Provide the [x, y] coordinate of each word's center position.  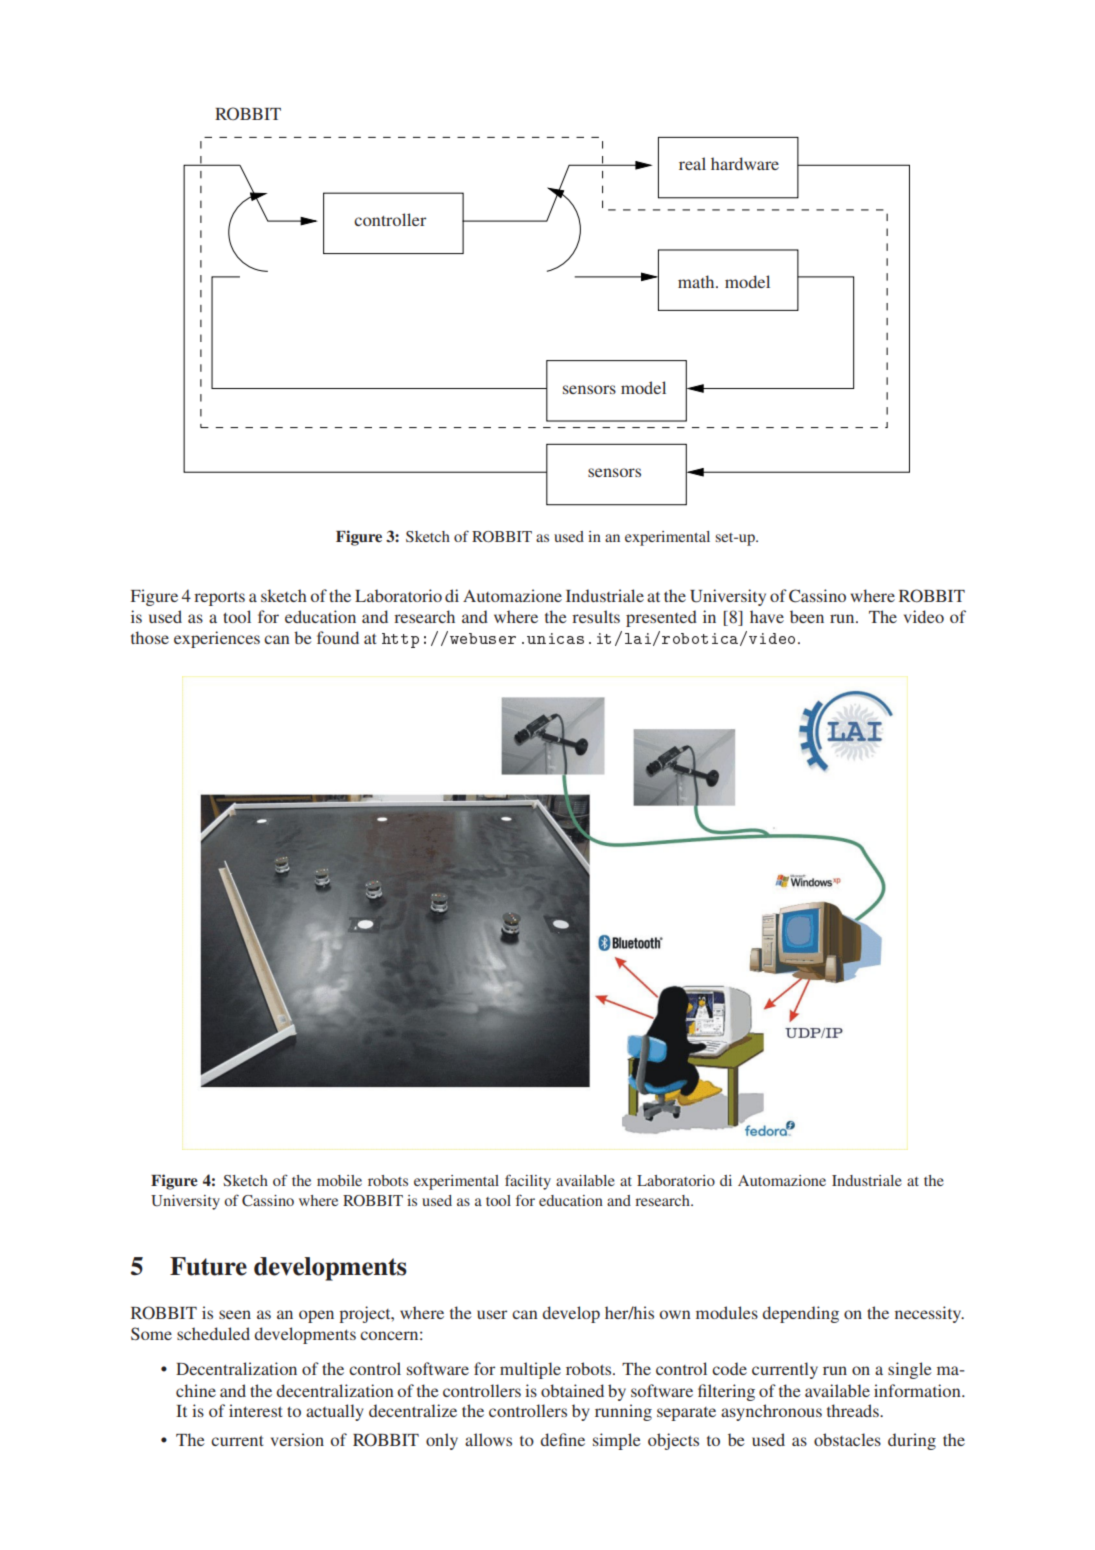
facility [528, 1182]
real [692, 163]
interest [256, 1410]
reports [219, 599]
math [697, 281]
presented [661, 618]
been [807, 616]
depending [800, 1314]
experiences [217, 639]
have [767, 616]
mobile [339, 1180]
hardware [745, 163]
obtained [572, 1390]
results [596, 616]
